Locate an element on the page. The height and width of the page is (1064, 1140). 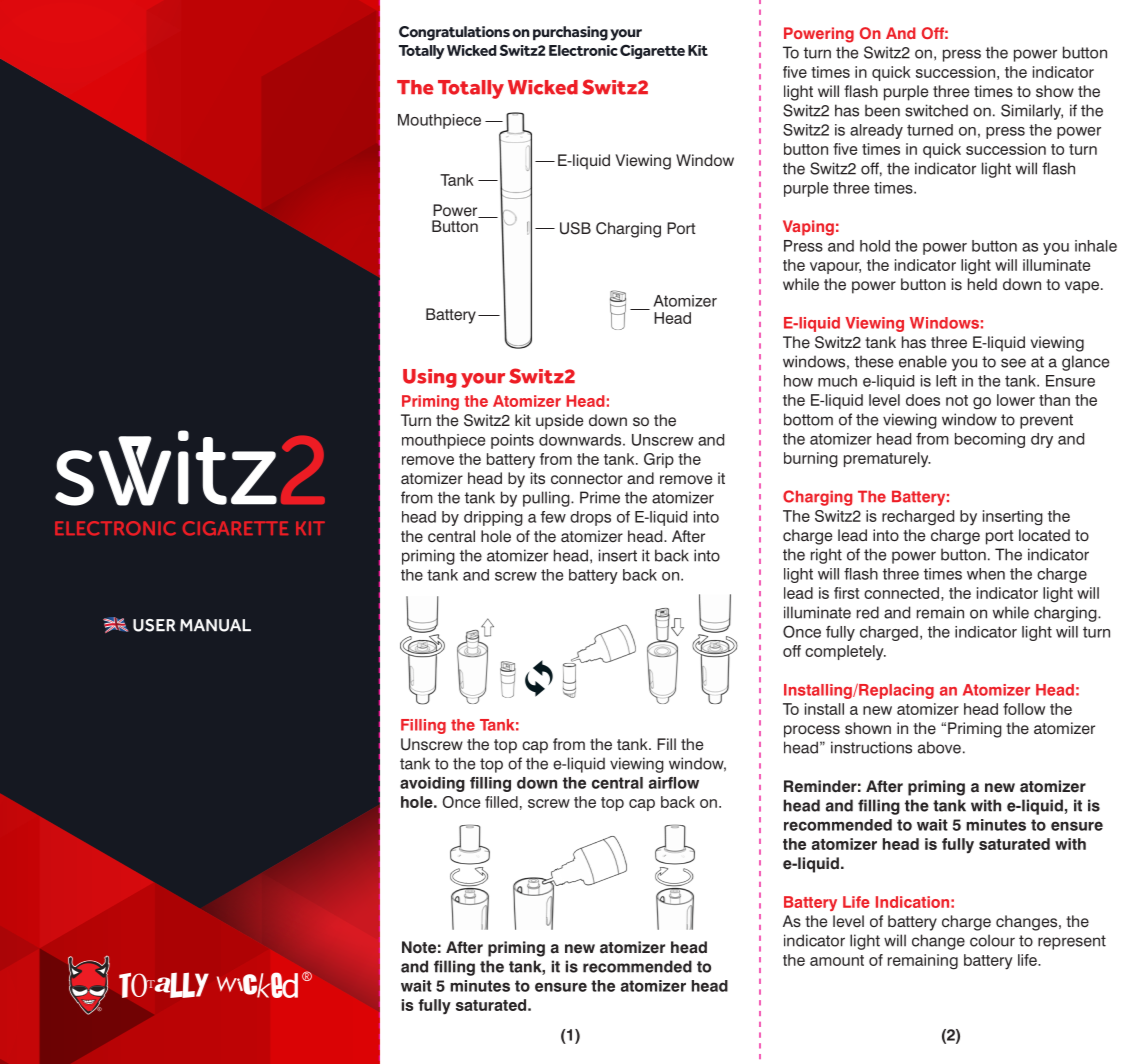
Cigarette is located at coordinates (652, 51).
